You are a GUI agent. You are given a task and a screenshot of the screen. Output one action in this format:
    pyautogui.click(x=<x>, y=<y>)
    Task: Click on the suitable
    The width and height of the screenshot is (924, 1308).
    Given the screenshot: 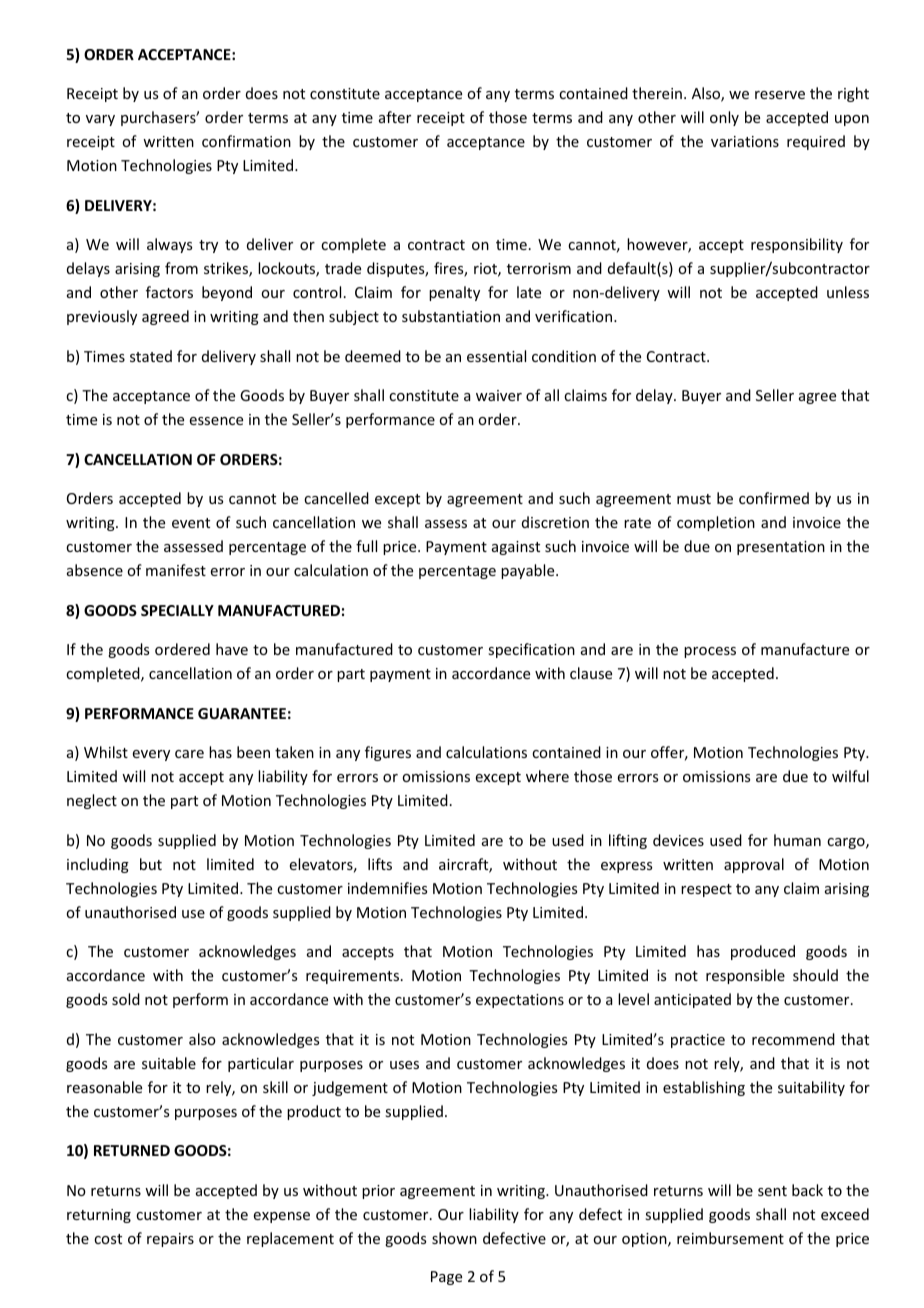 What is the action you would take?
    pyautogui.click(x=169, y=1063)
